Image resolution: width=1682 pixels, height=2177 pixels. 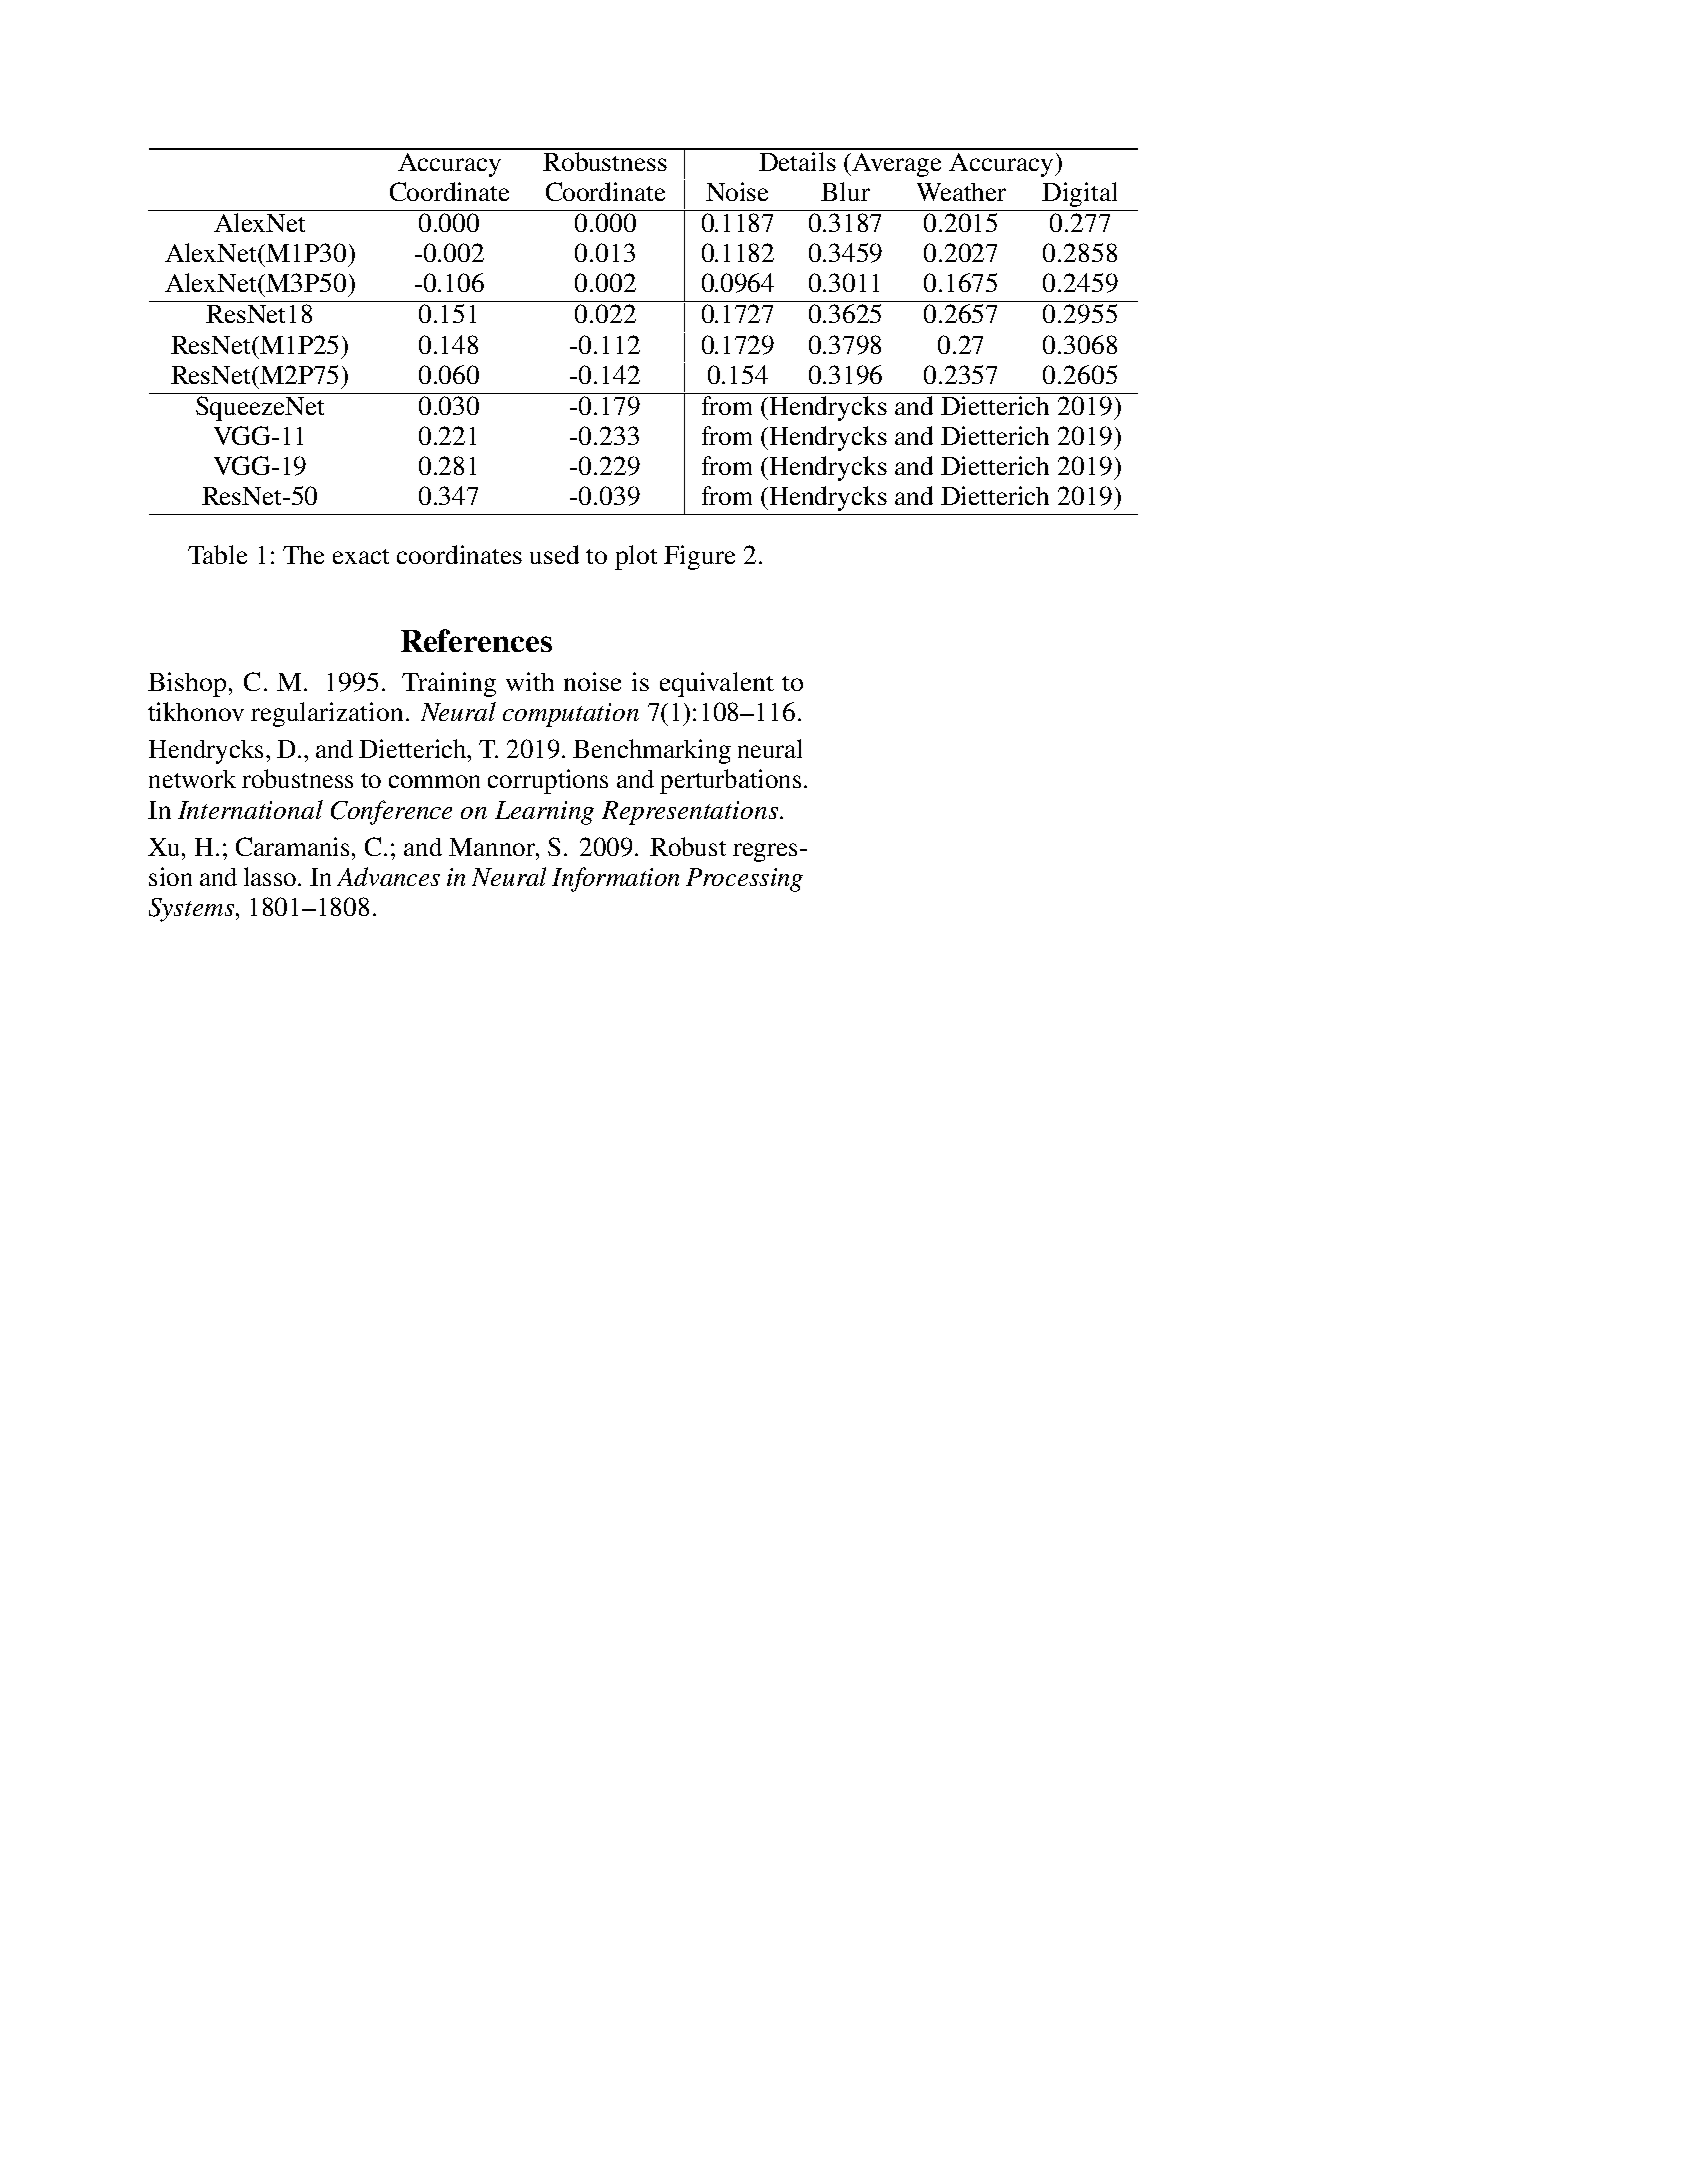 What do you see at coordinates (554, 554) in the screenshot?
I see `used` at bounding box center [554, 554].
